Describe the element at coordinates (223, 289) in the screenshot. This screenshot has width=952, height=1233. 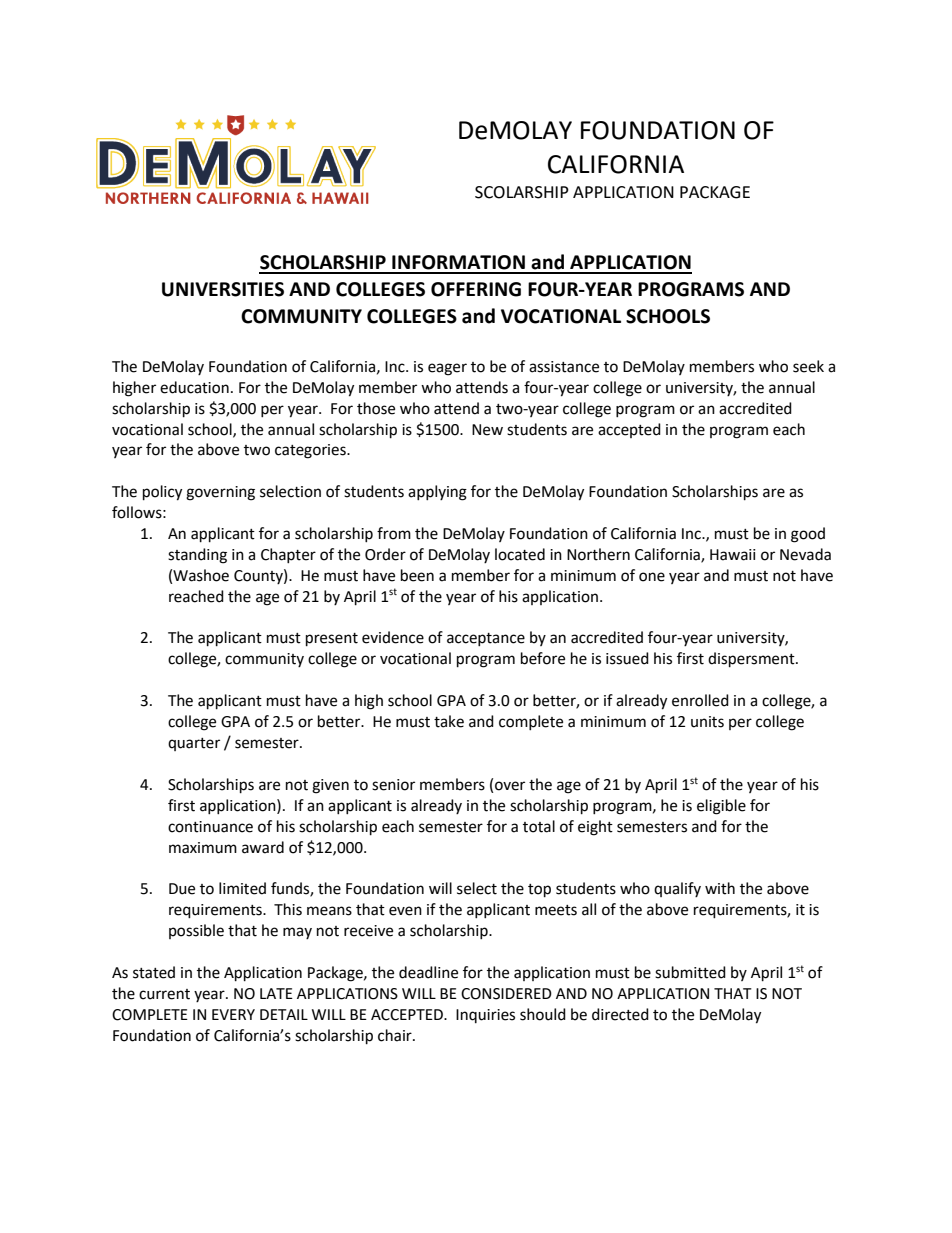
I see `UNIVERSITIES` at that location.
